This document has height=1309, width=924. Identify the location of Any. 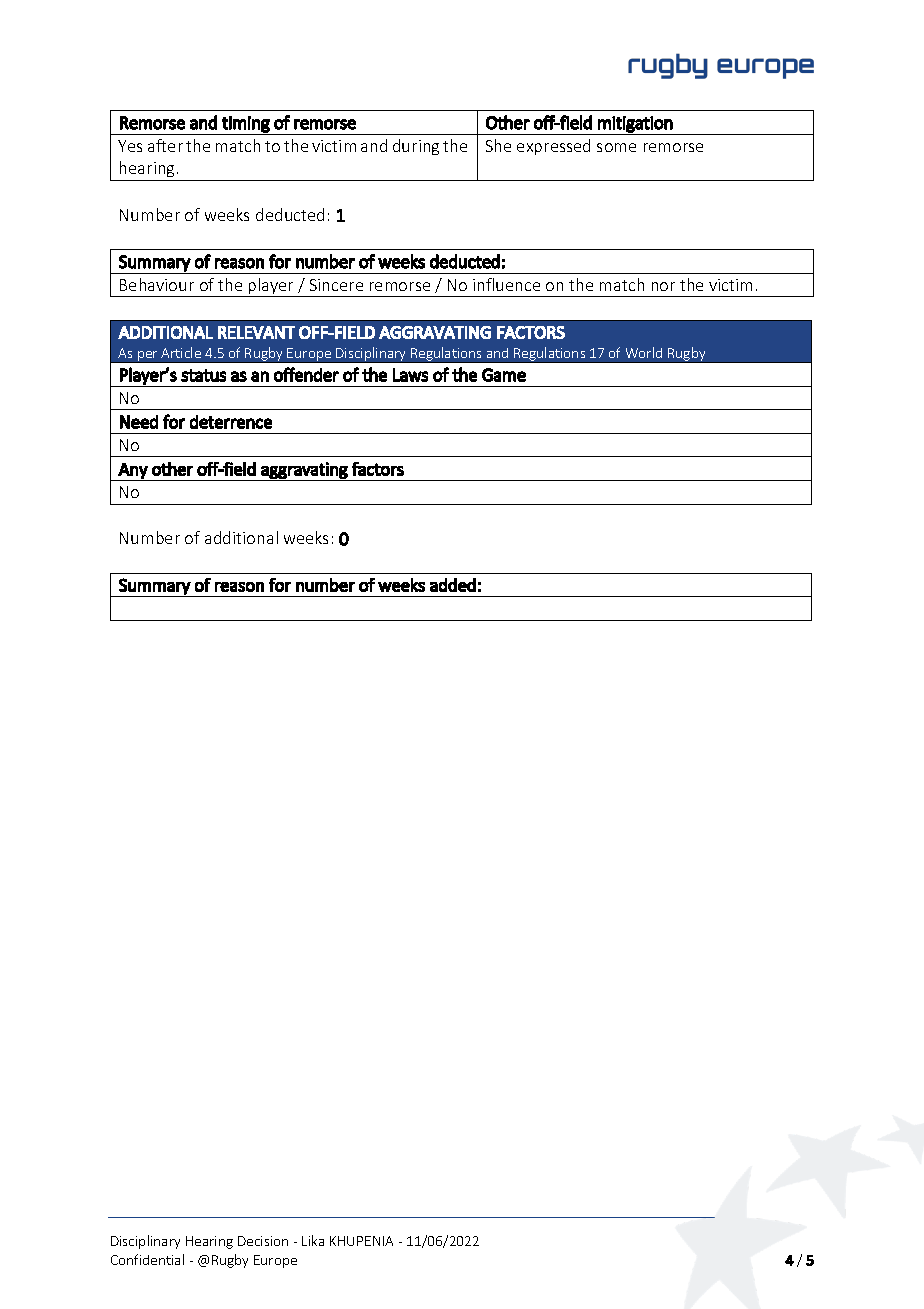
(133, 472).
